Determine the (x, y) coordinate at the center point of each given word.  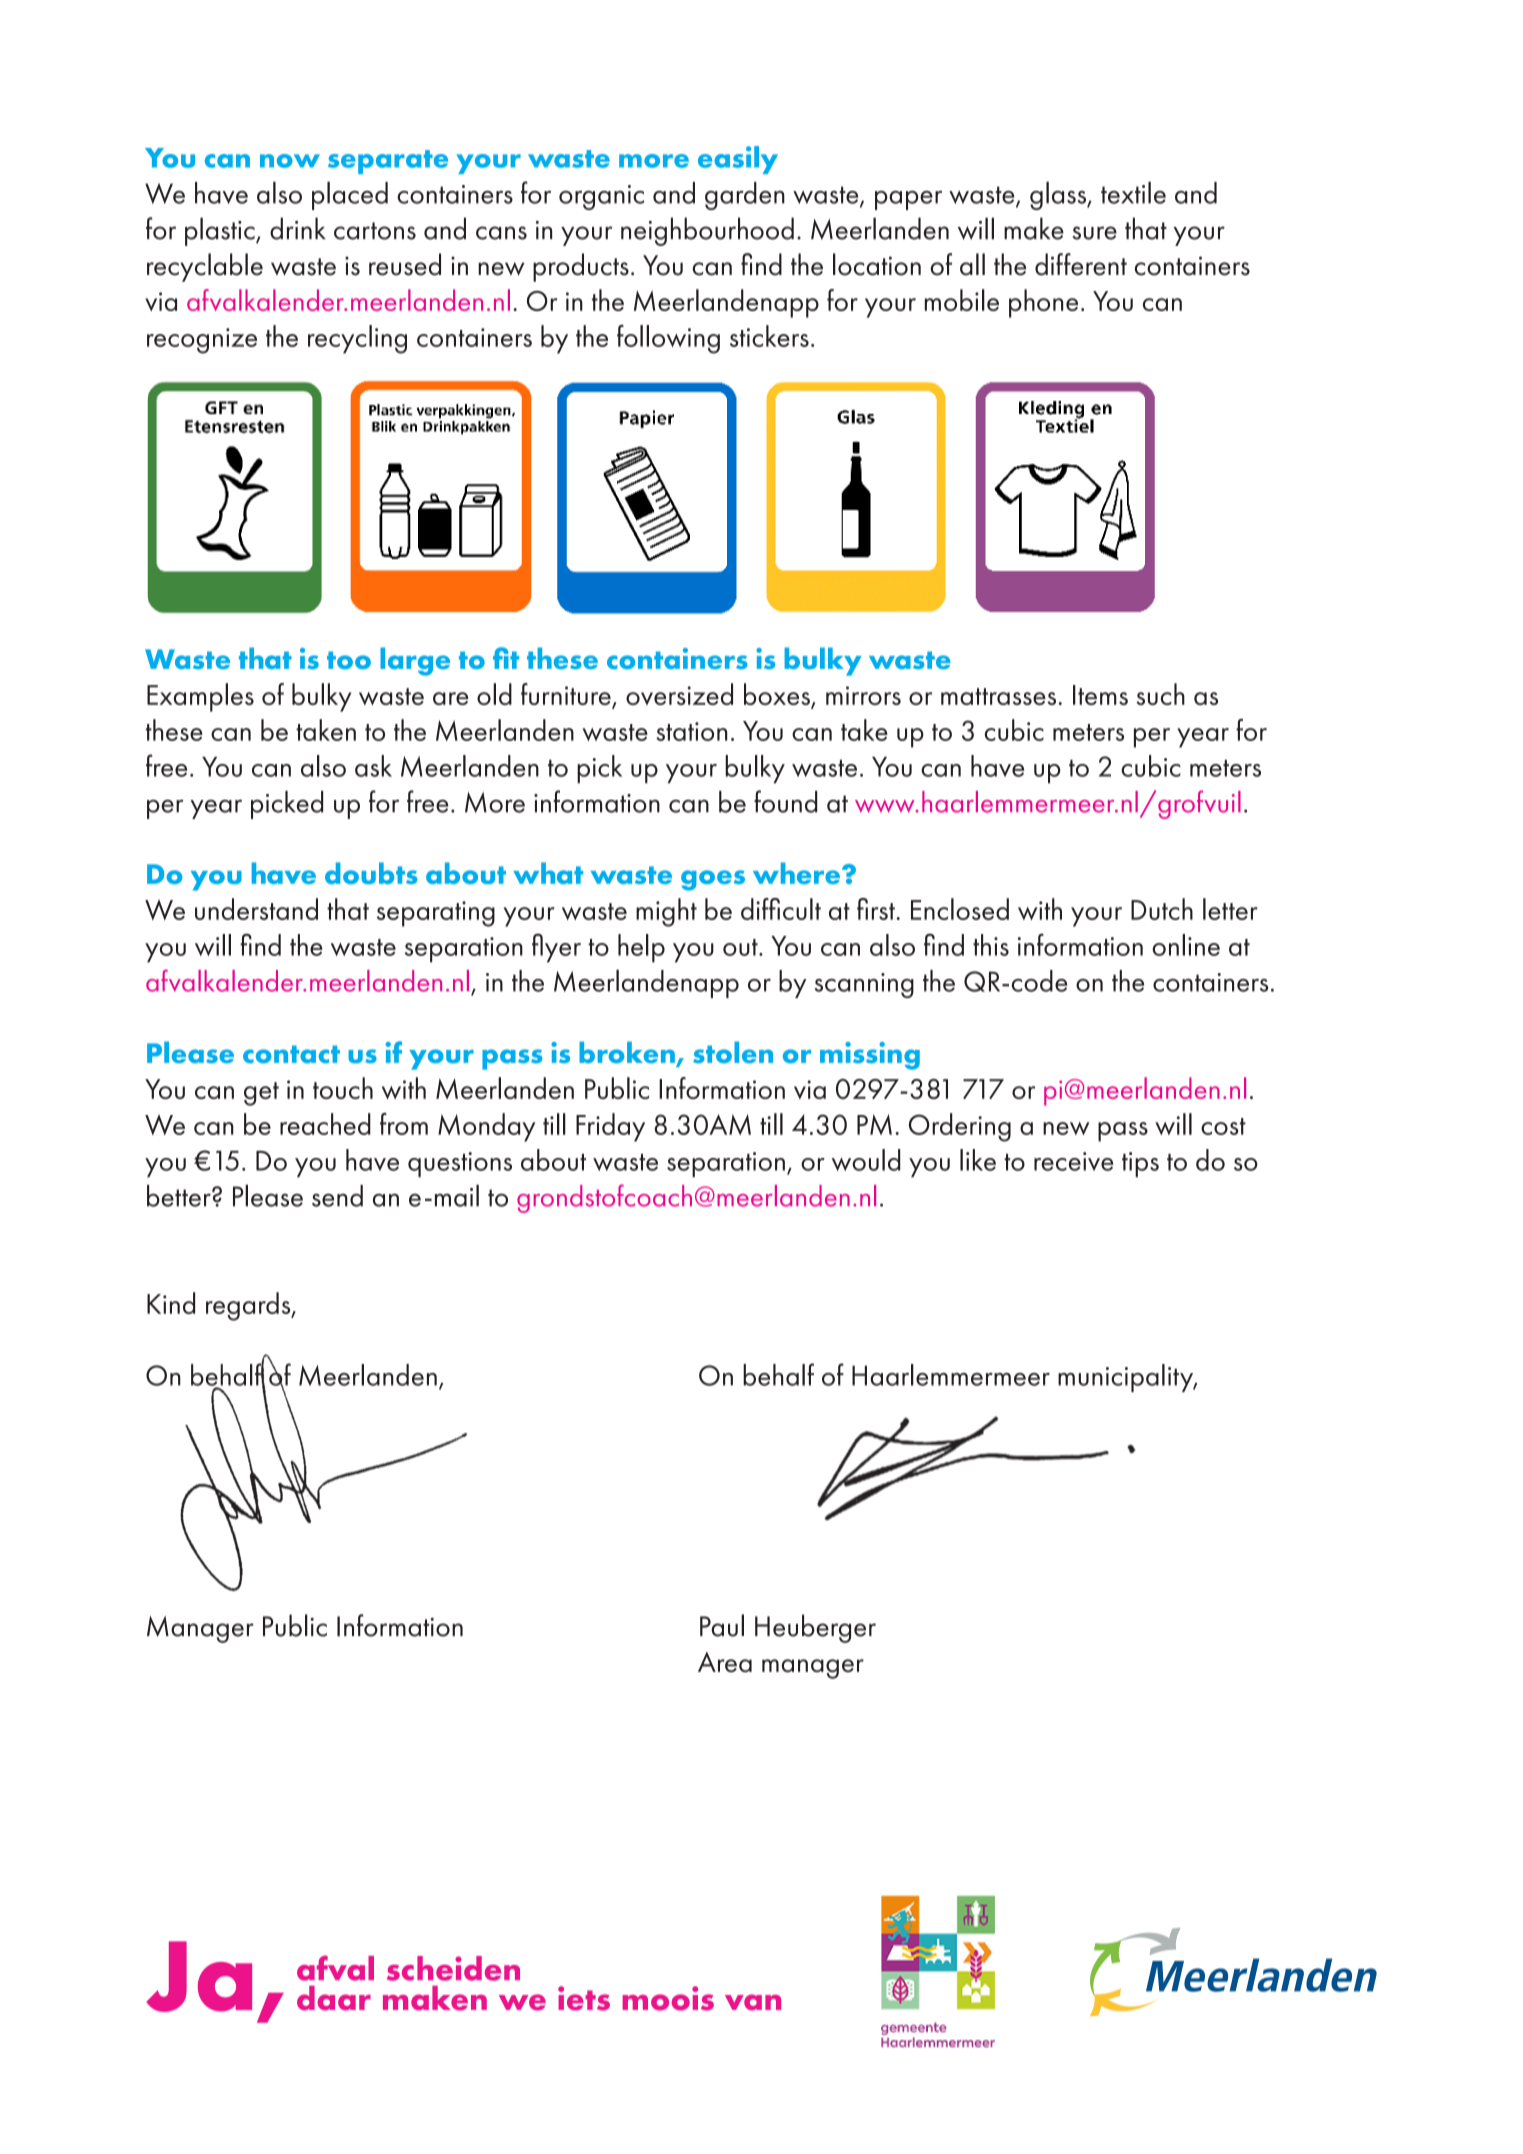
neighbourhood (707, 231)
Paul (722, 1625)
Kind (171, 1303)
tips (1140, 1164)
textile (1133, 192)
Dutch (1162, 909)
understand (256, 909)
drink (298, 228)
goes (713, 880)
